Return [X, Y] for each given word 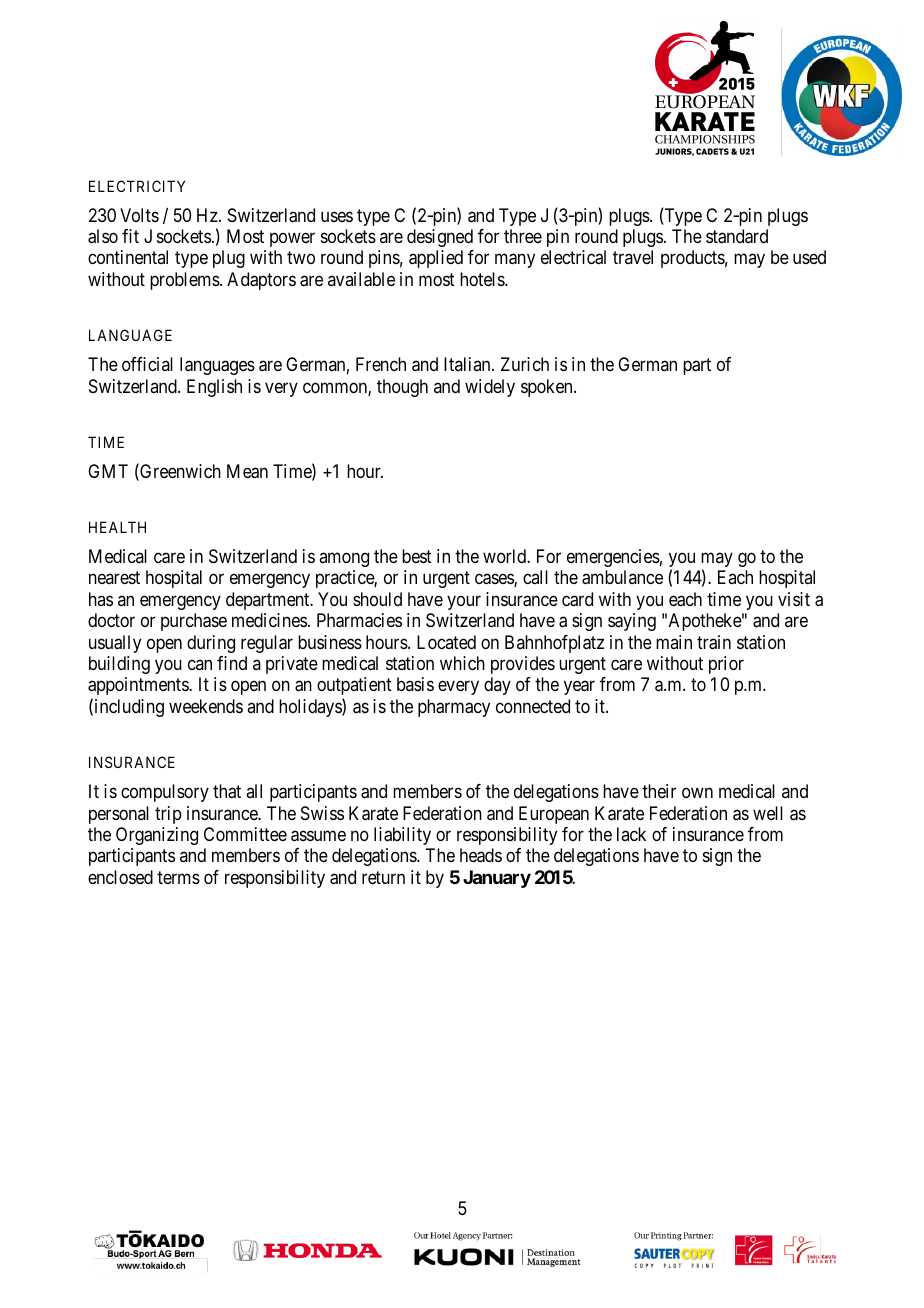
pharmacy [454, 708]
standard [737, 236]
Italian [468, 364]
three [523, 236]
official [147, 364]
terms [178, 877]
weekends [206, 706]
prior [726, 665]
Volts [139, 215]
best [417, 556]
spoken [548, 388]
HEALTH [117, 527]
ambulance [622, 577]
